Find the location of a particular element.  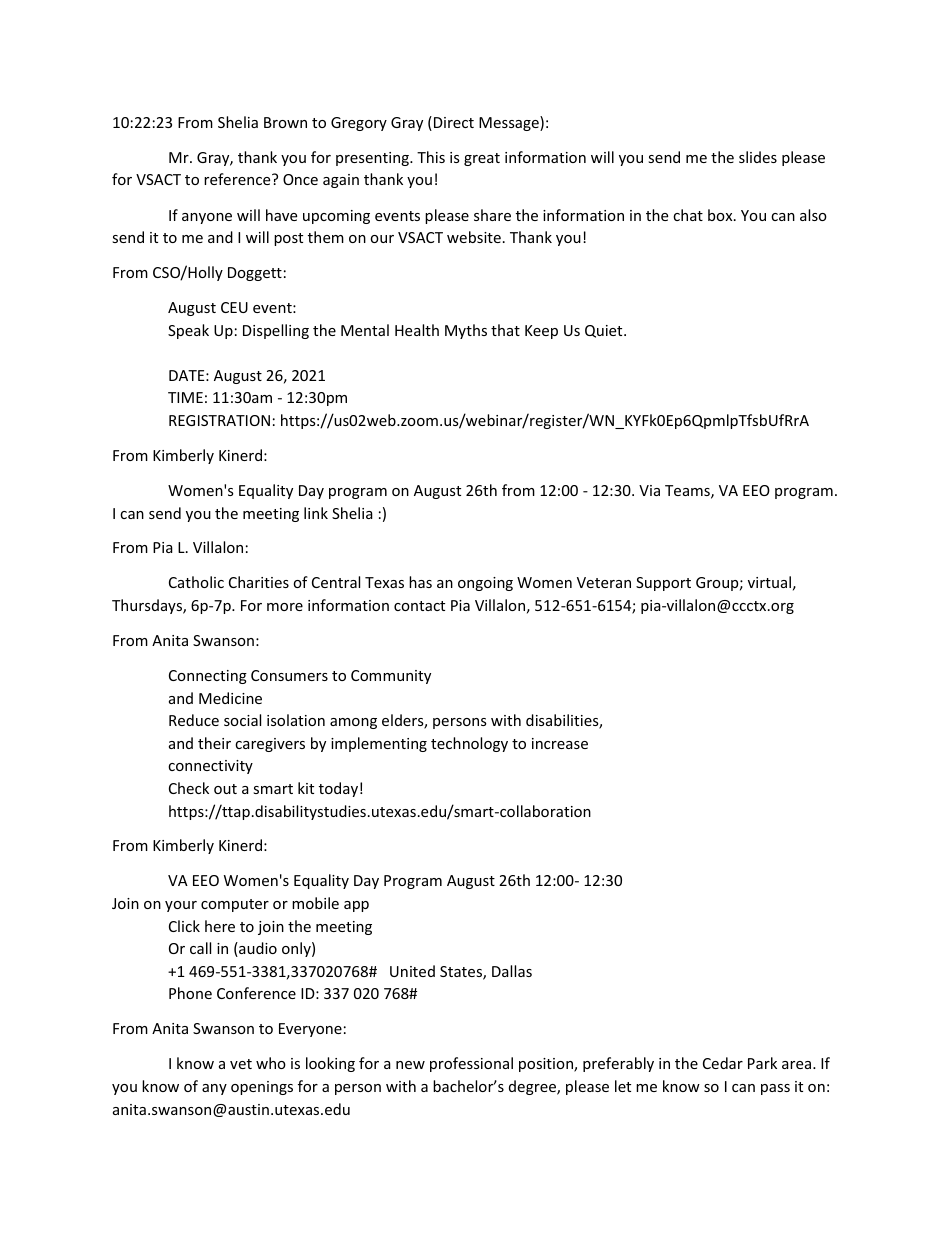

slides is located at coordinates (758, 157).
